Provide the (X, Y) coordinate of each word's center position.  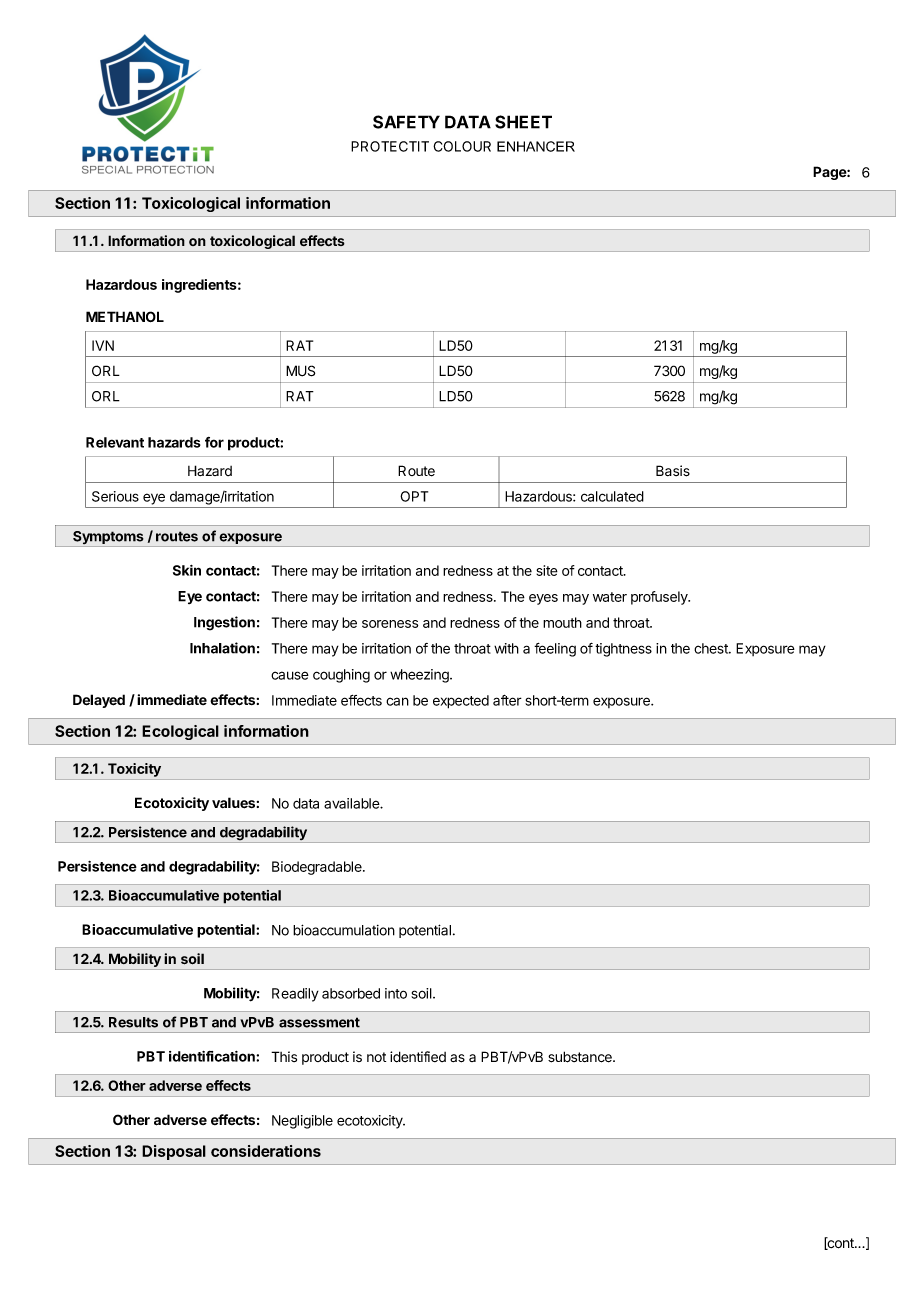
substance (581, 1057)
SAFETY (406, 122)
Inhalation (222, 648)
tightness (623, 650)
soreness (390, 624)
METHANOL (125, 316)
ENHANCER (536, 146)
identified (418, 1057)
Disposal (174, 1152)
